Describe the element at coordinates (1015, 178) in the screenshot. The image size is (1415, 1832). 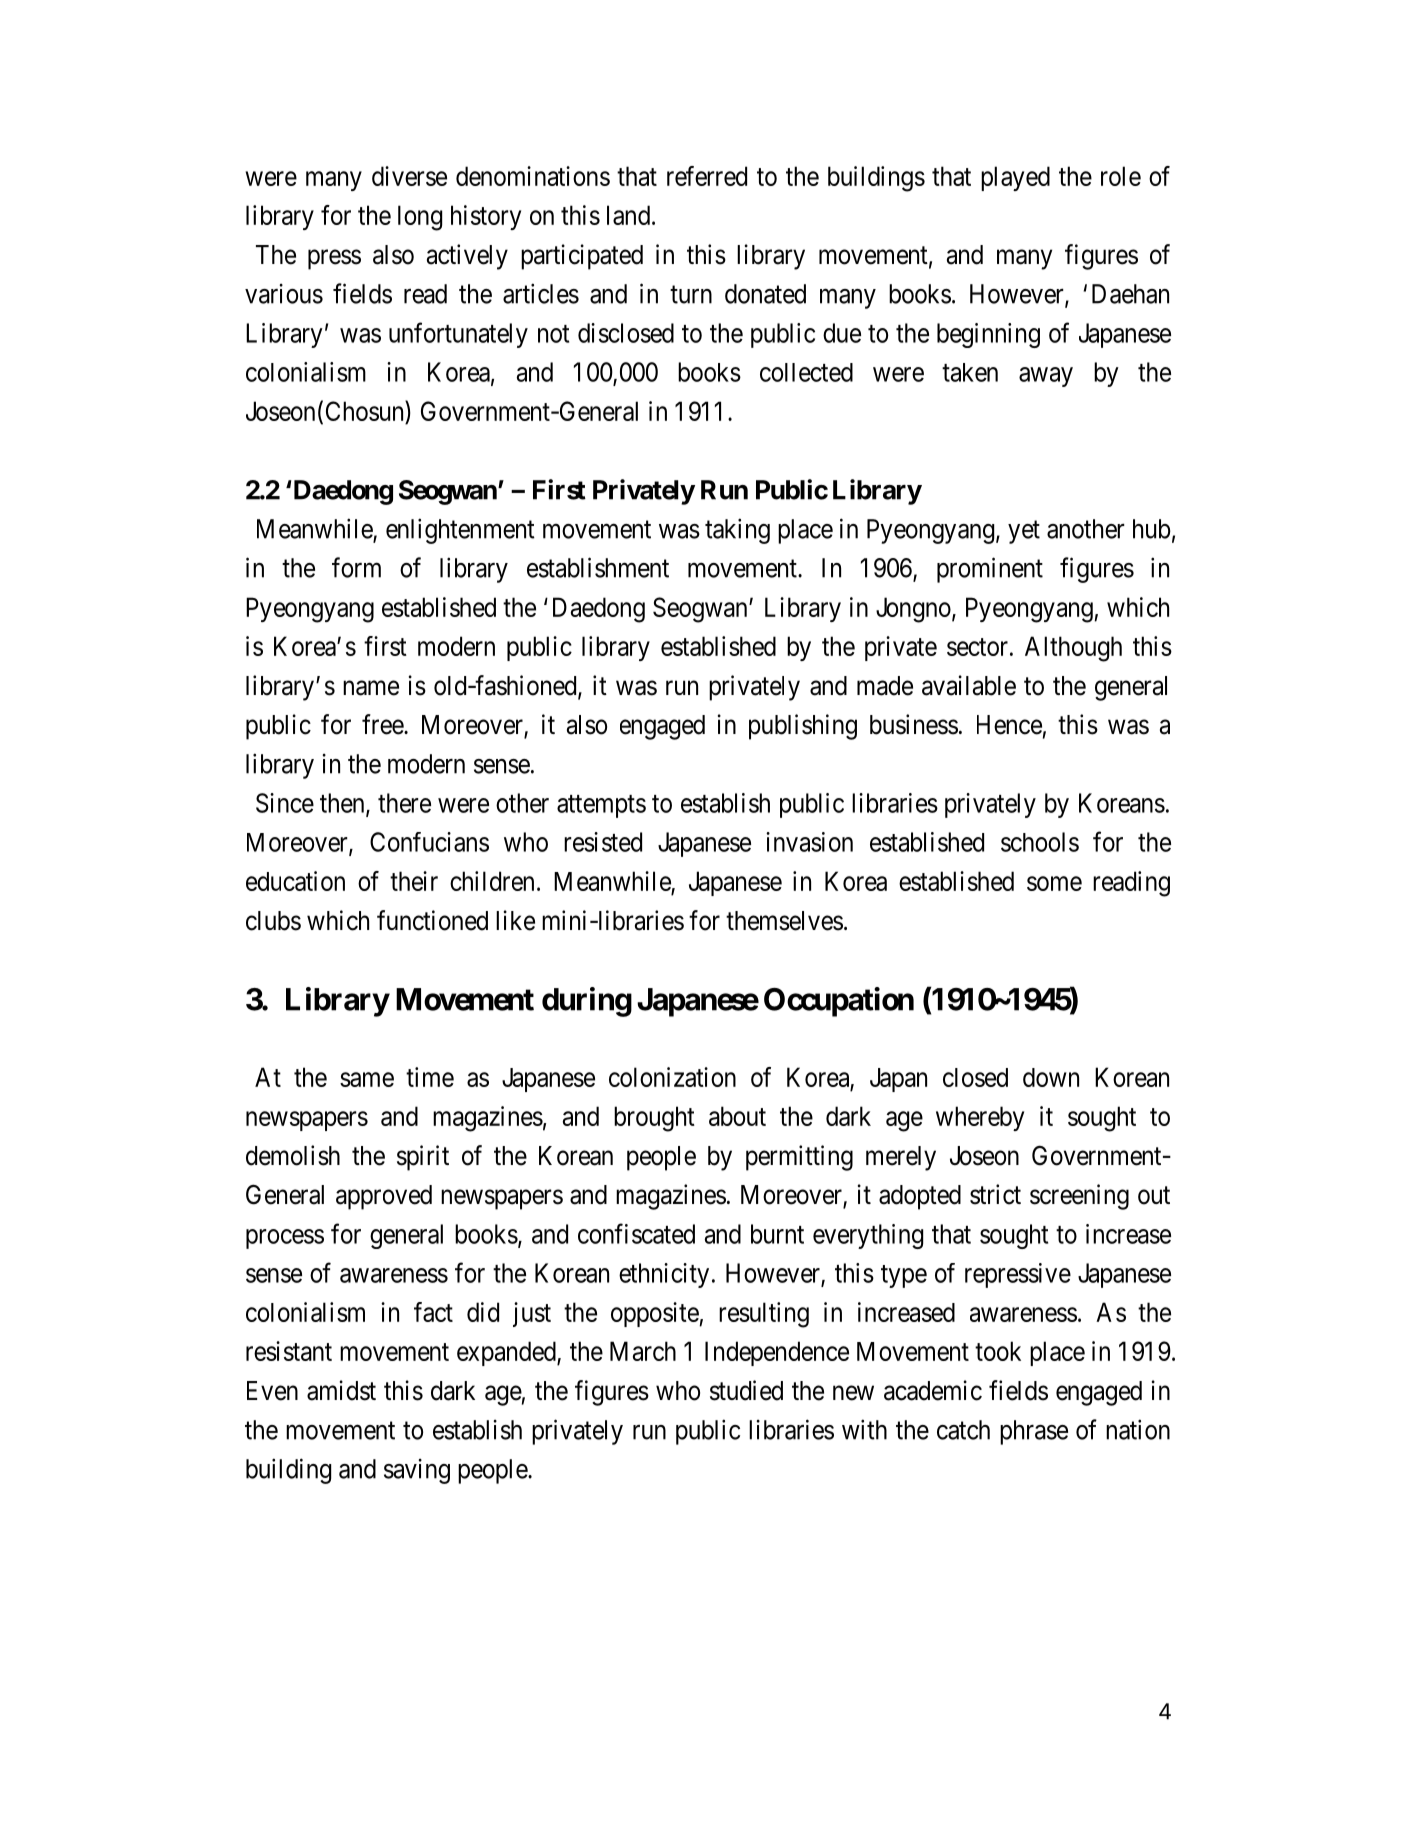
I see `played` at that location.
